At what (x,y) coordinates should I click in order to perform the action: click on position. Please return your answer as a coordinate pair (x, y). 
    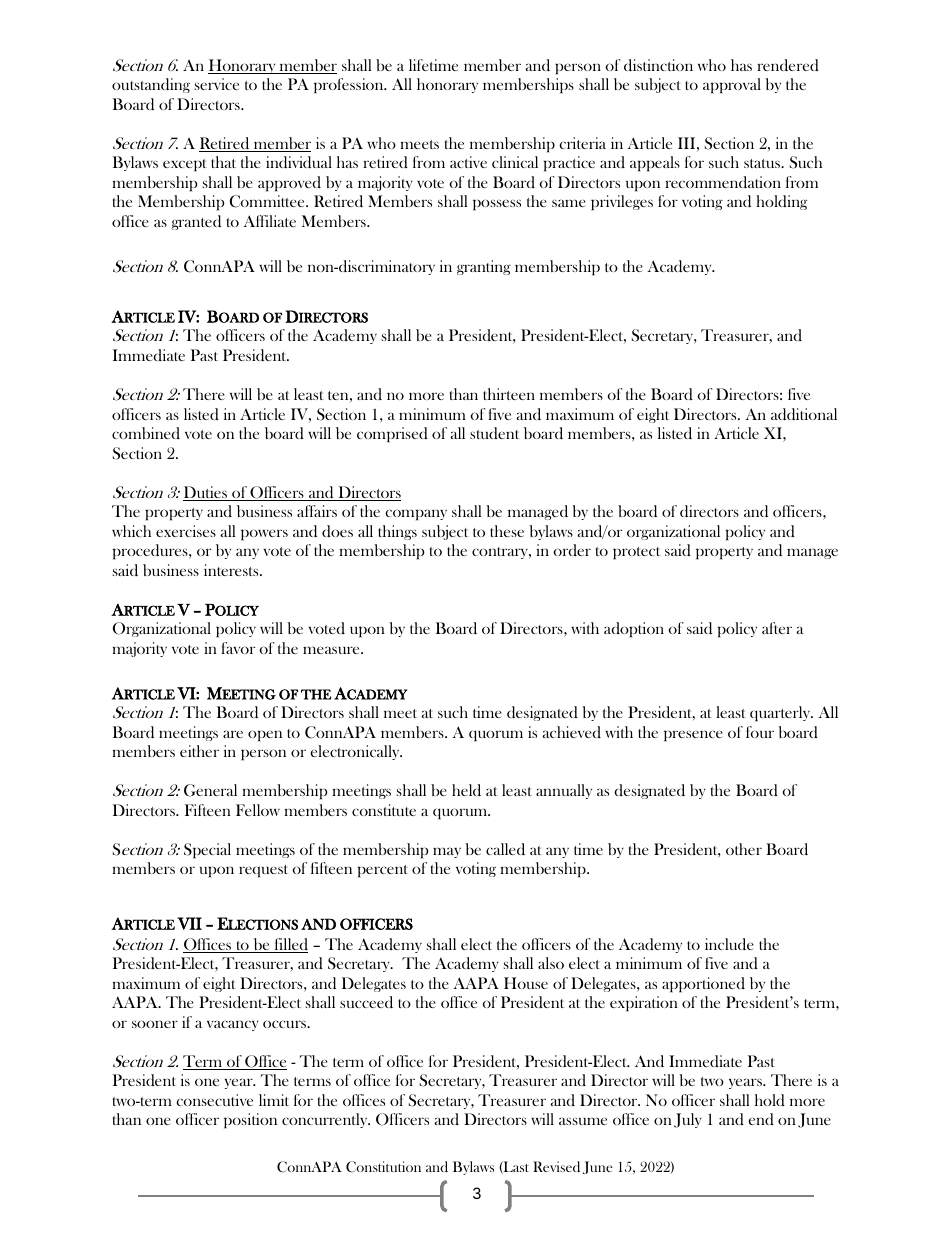
    Looking at the image, I should click on (250, 1121).
